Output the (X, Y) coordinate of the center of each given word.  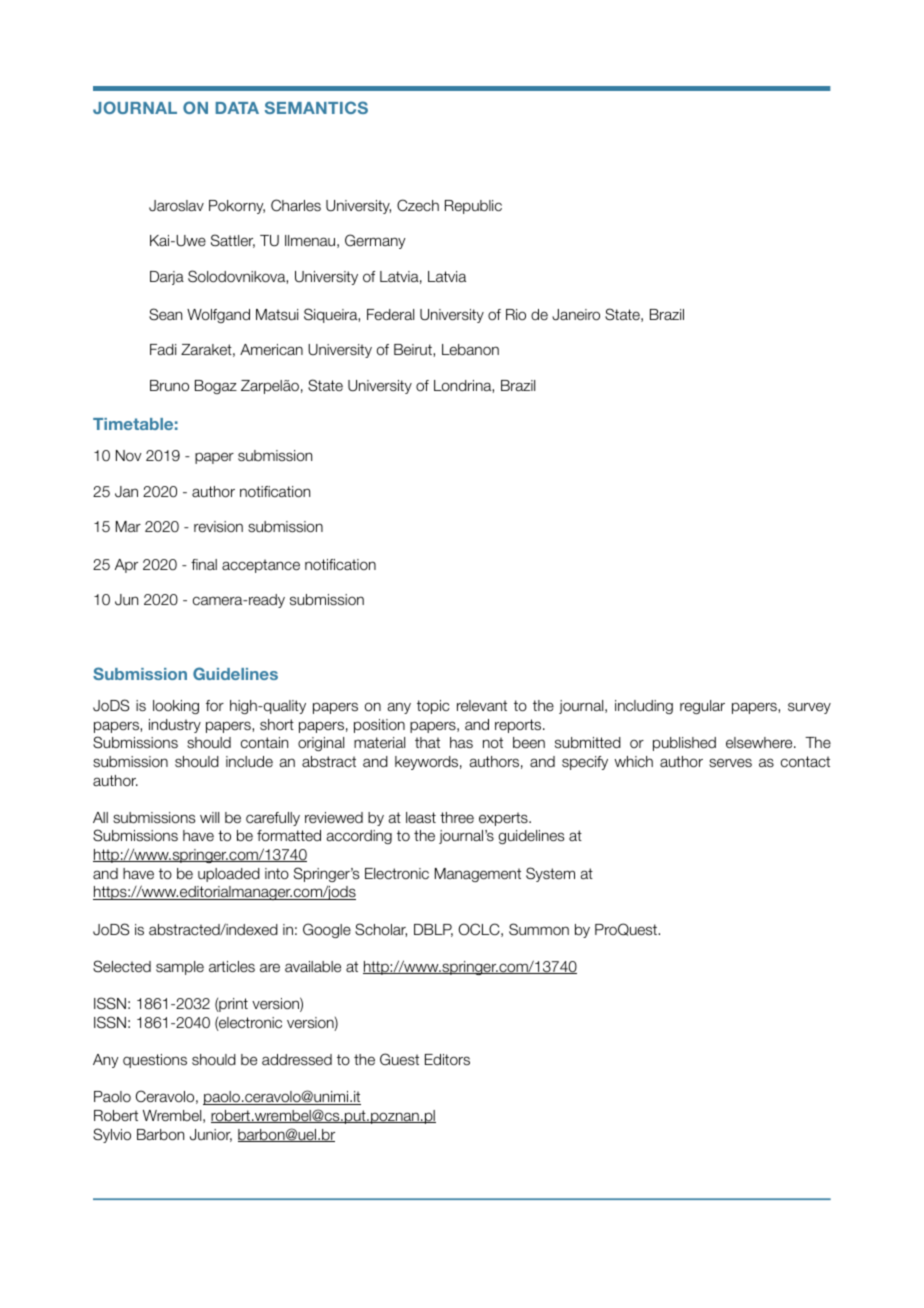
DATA (237, 108)
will (209, 817)
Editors (447, 1059)
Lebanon (470, 349)
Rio (516, 315)
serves (730, 763)
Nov (129, 455)
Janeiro (576, 315)
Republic (473, 207)
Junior (211, 1135)
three (457, 817)
